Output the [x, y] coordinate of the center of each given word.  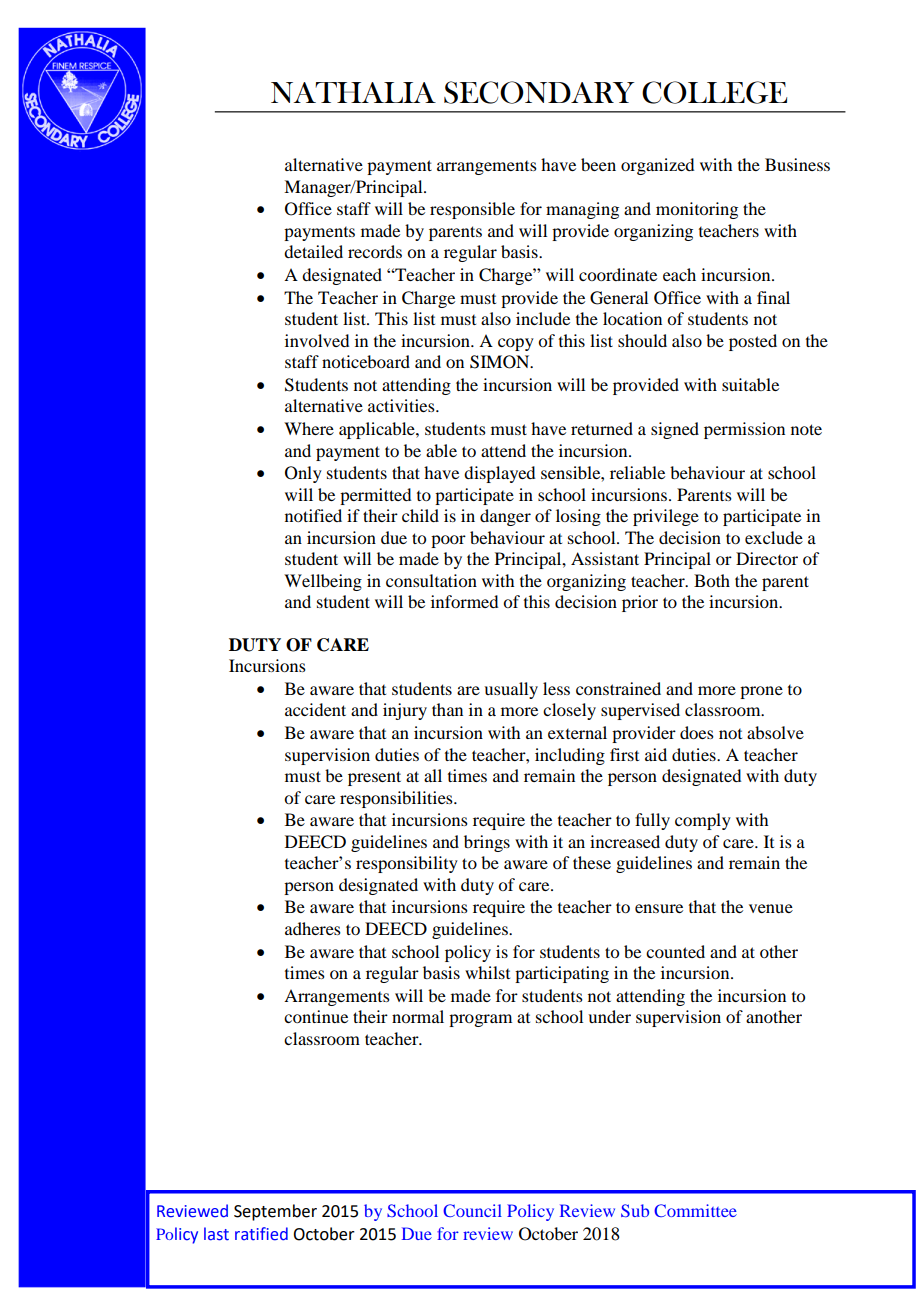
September [275, 1212]
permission [744, 430]
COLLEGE [714, 92]
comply [703, 821]
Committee [695, 1210]
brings [487, 843]
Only [303, 474]
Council [472, 1210]
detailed [313, 251]
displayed [499, 474]
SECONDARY [539, 92]
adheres [313, 928]
